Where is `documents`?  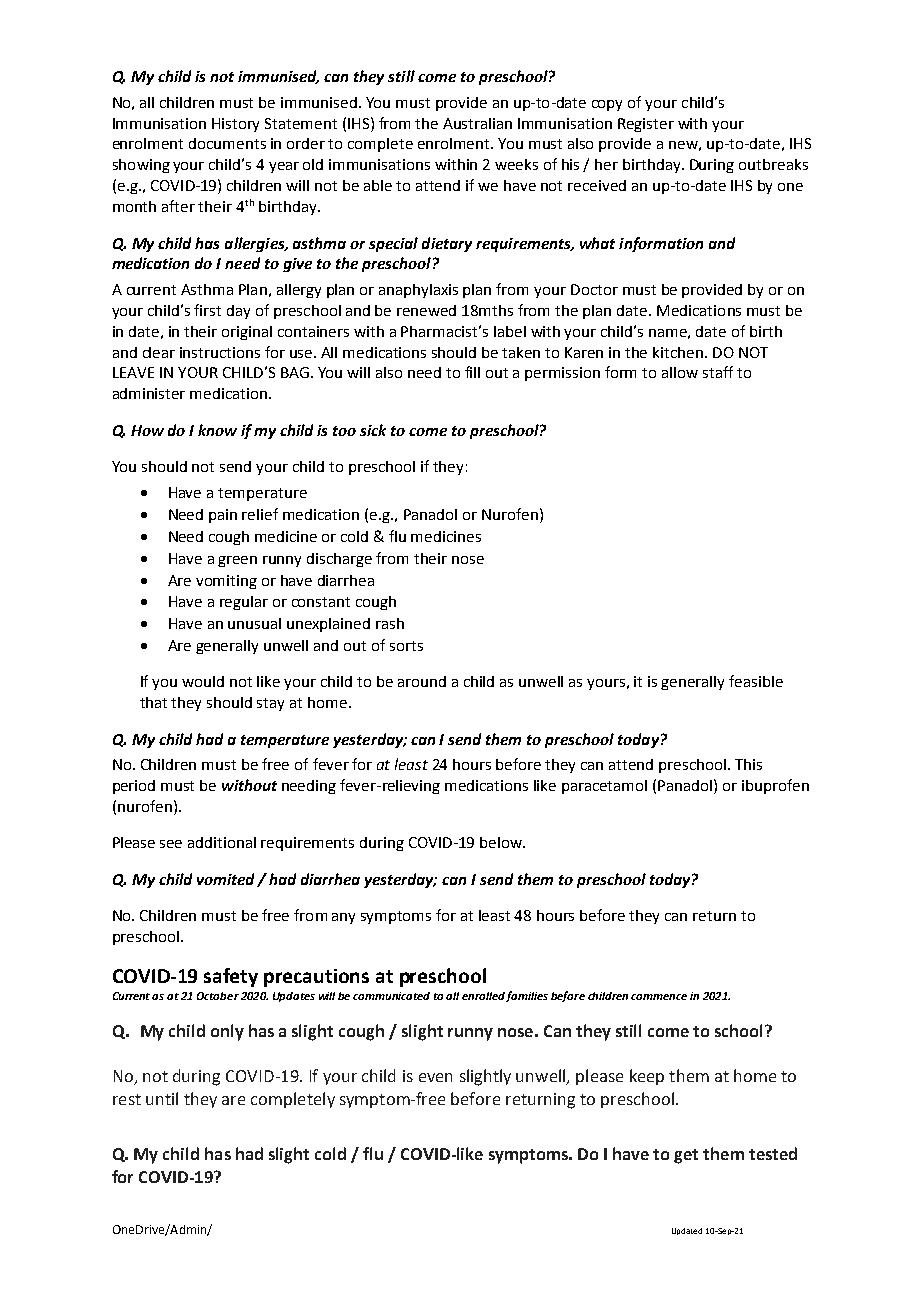 documents is located at coordinates (227, 143).
